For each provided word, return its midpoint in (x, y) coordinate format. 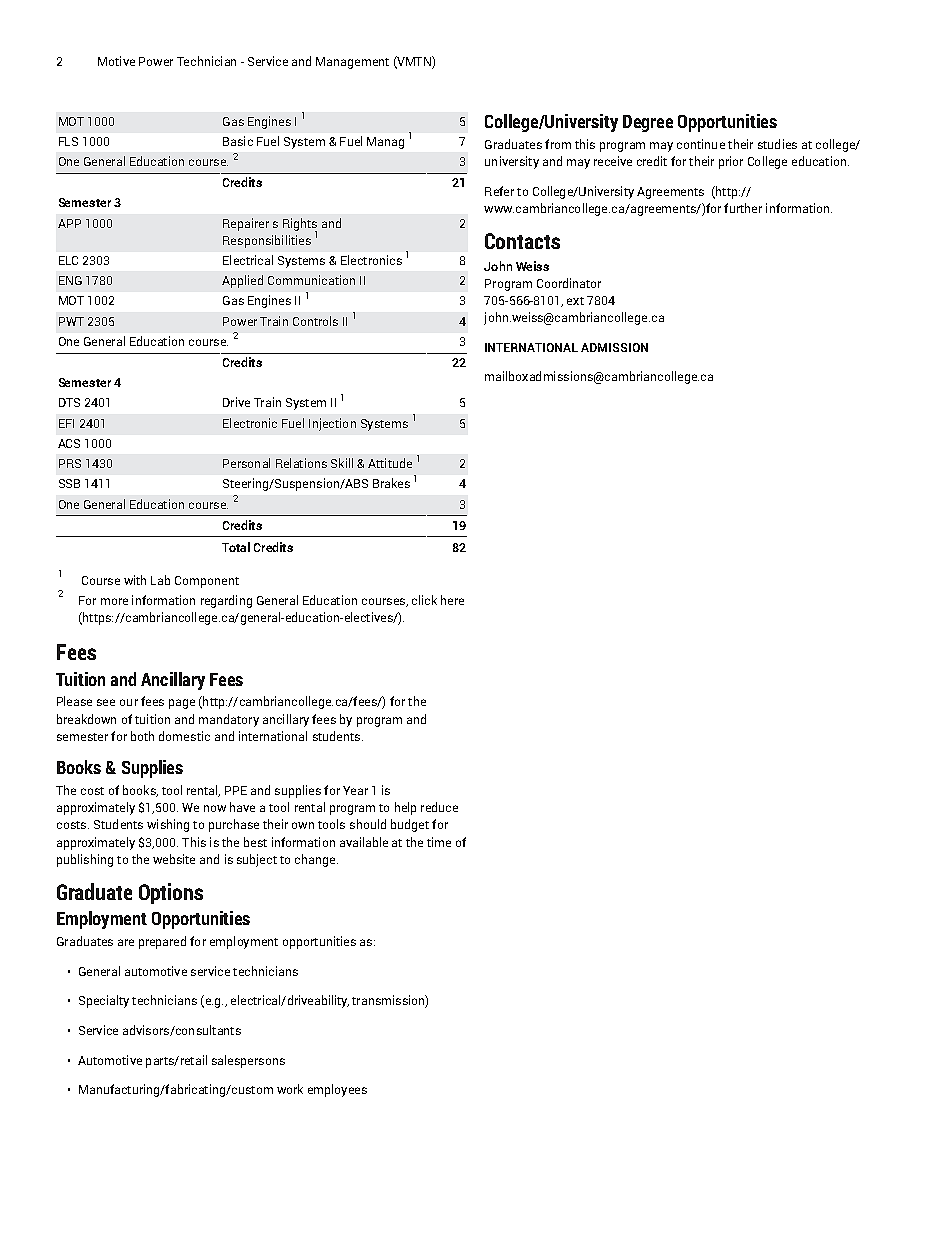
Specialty (104, 1001)
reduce (439, 807)
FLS (68, 141)
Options (171, 893)
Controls (315, 321)
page (182, 704)
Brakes (391, 483)
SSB (69, 483)
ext (575, 301)
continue (701, 144)
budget (410, 825)
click (424, 600)
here (452, 600)
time (439, 842)
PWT (71, 321)
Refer (499, 191)
